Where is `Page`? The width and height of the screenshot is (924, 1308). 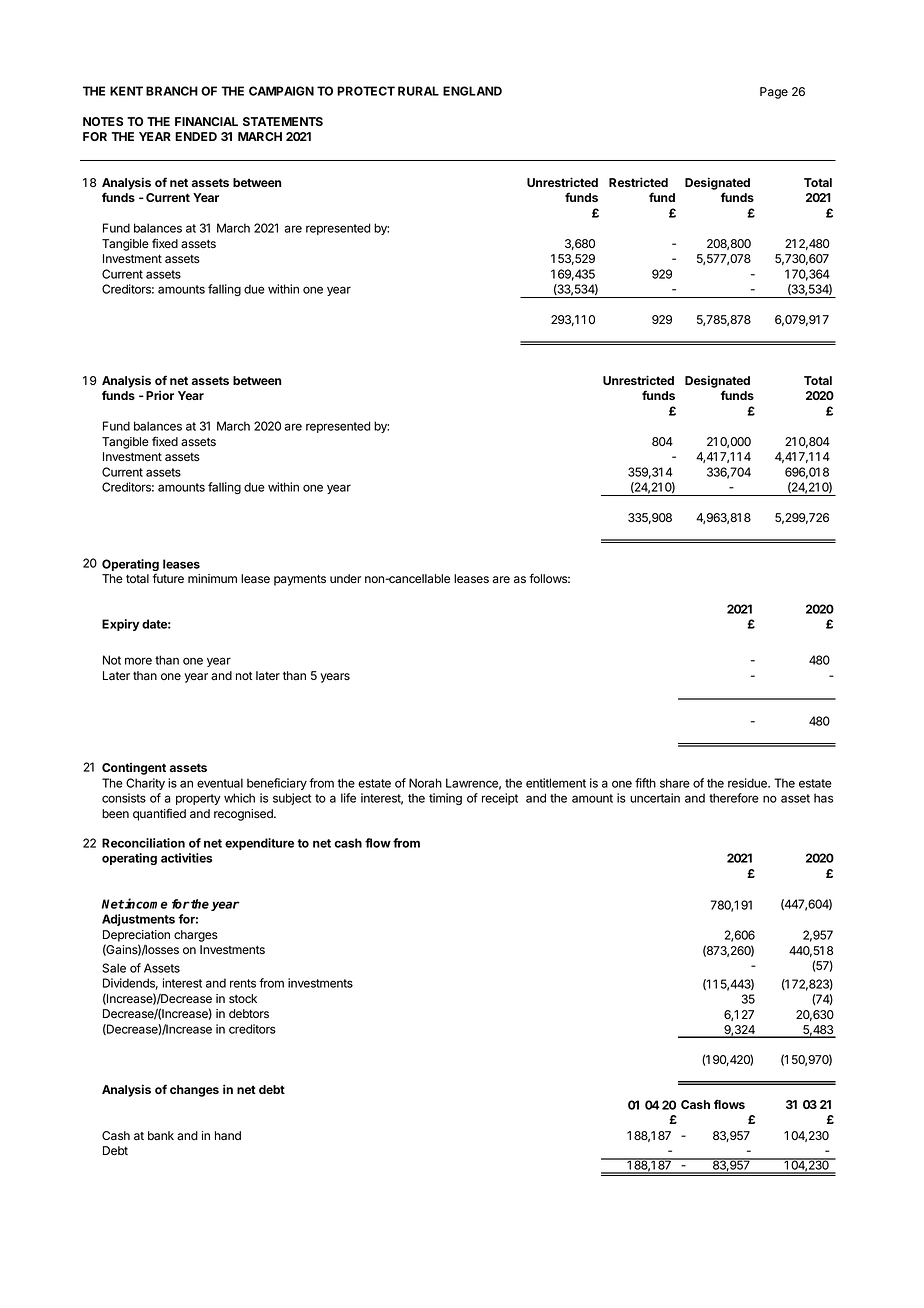
Page is located at coordinates (774, 93).
